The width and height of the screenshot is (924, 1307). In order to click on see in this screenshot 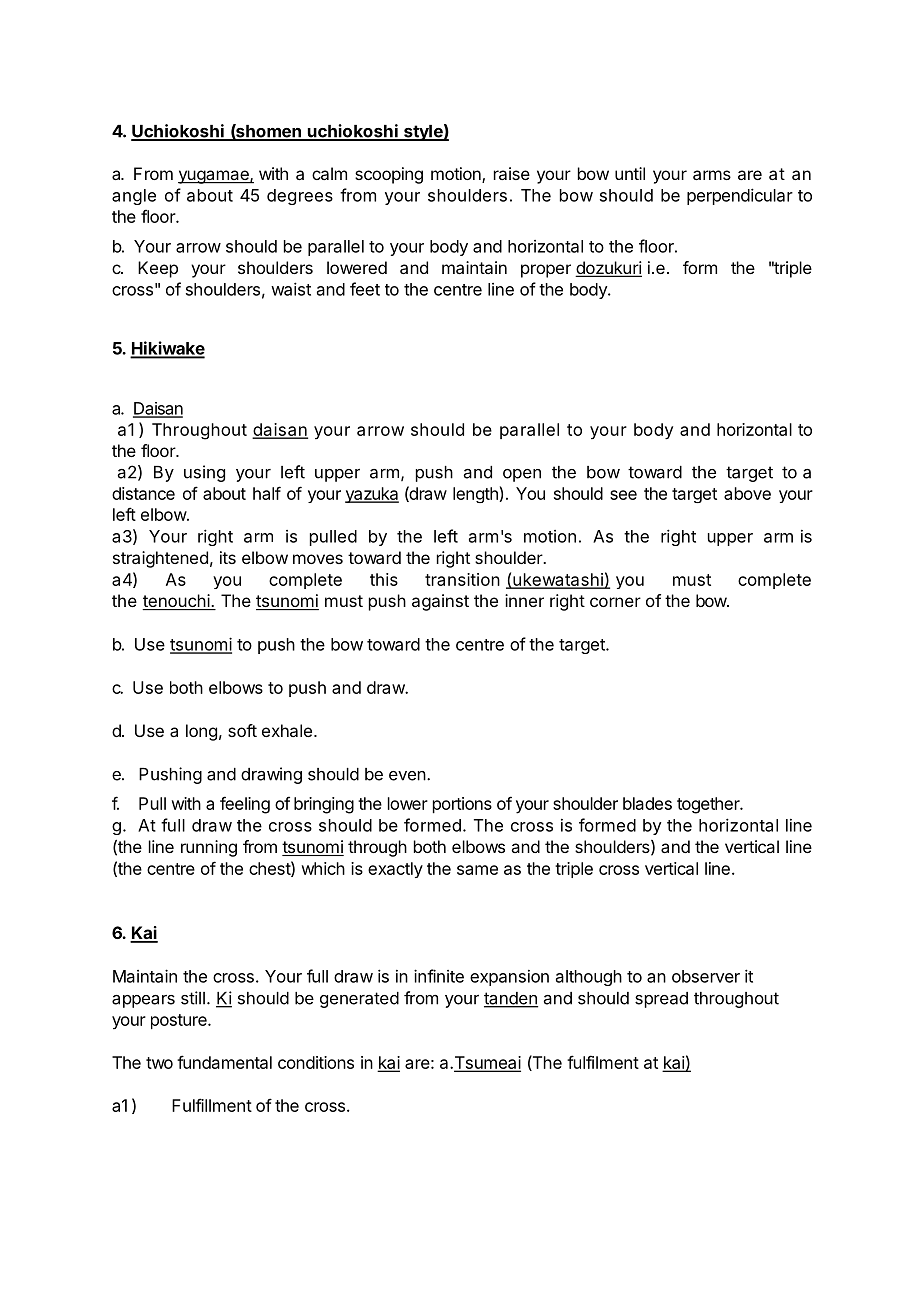, I will do `click(623, 495)`.
